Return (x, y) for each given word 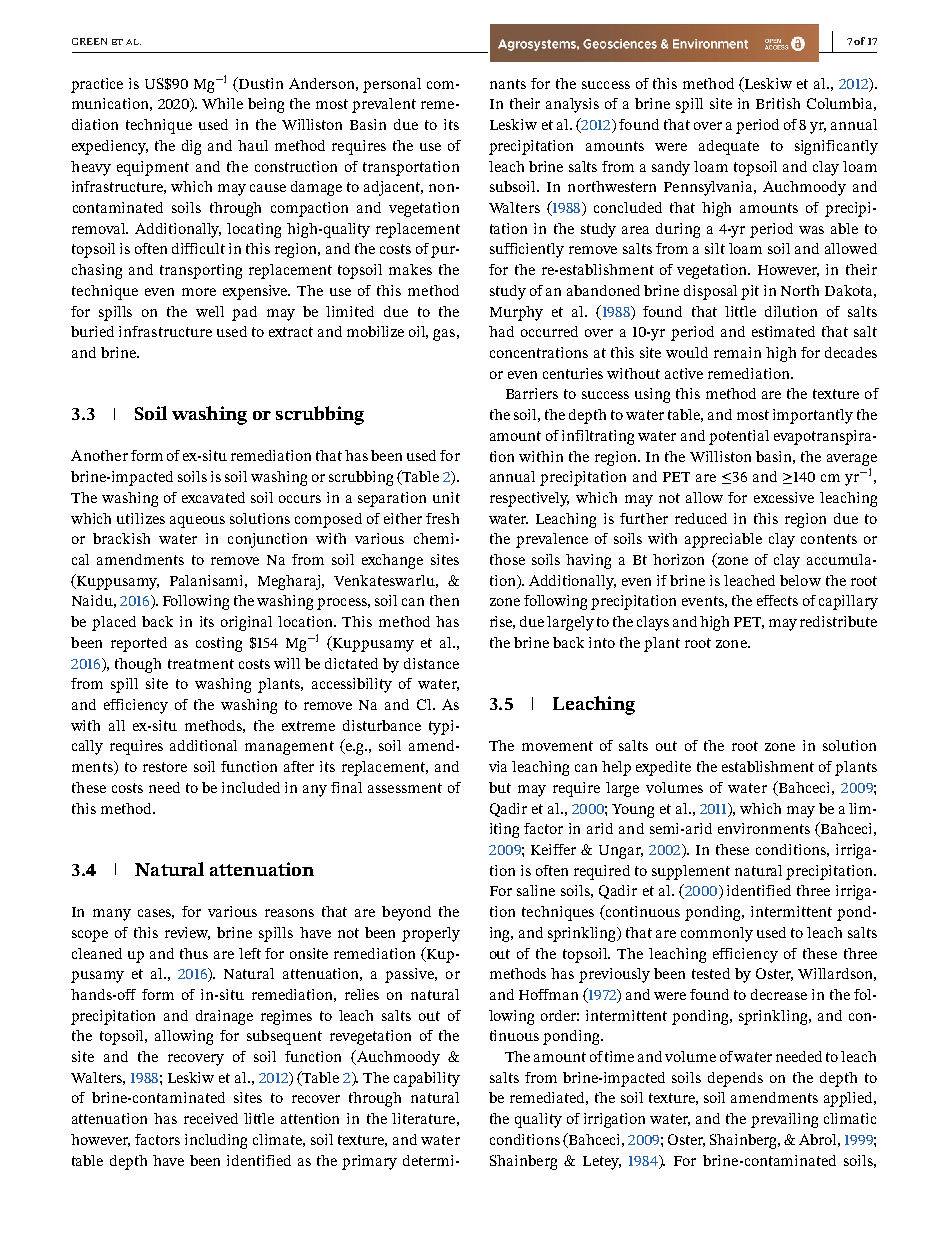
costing (219, 644)
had (501, 331)
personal (392, 85)
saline (536, 890)
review (187, 933)
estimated (783, 331)
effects (777, 600)
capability (427, 1079)
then (444, 600)
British (778, 103)
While (222, 103)
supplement (691, 872)
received (211, 1118)
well (210, 311)
